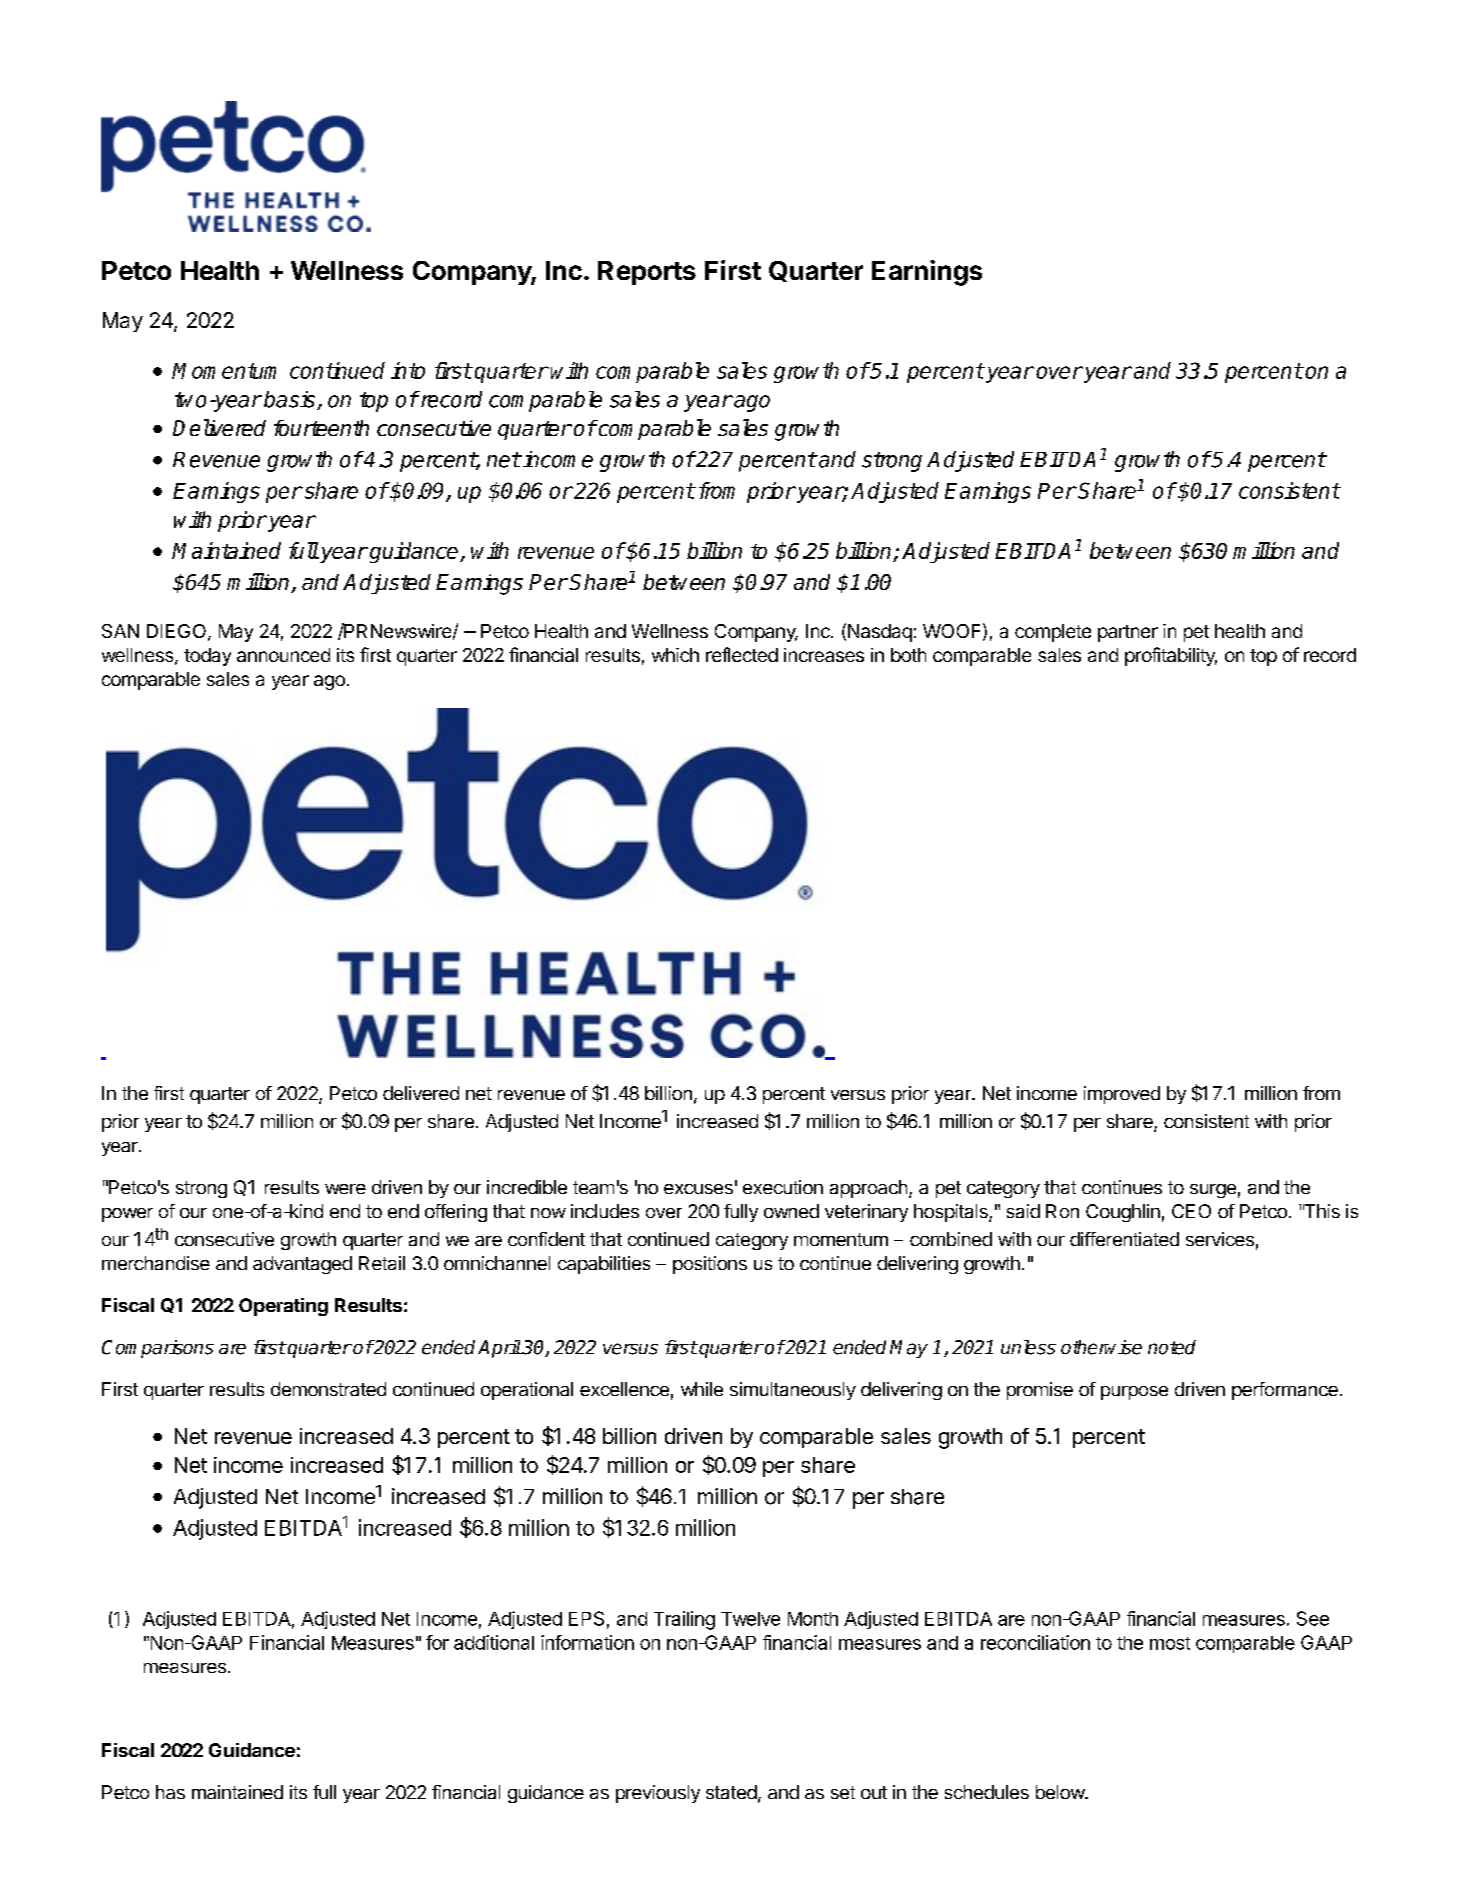 This screenshot has height=1899, width=1468. Describe the element at coordinates (345, 1189) in the screenshot. I see `were` at that location.
